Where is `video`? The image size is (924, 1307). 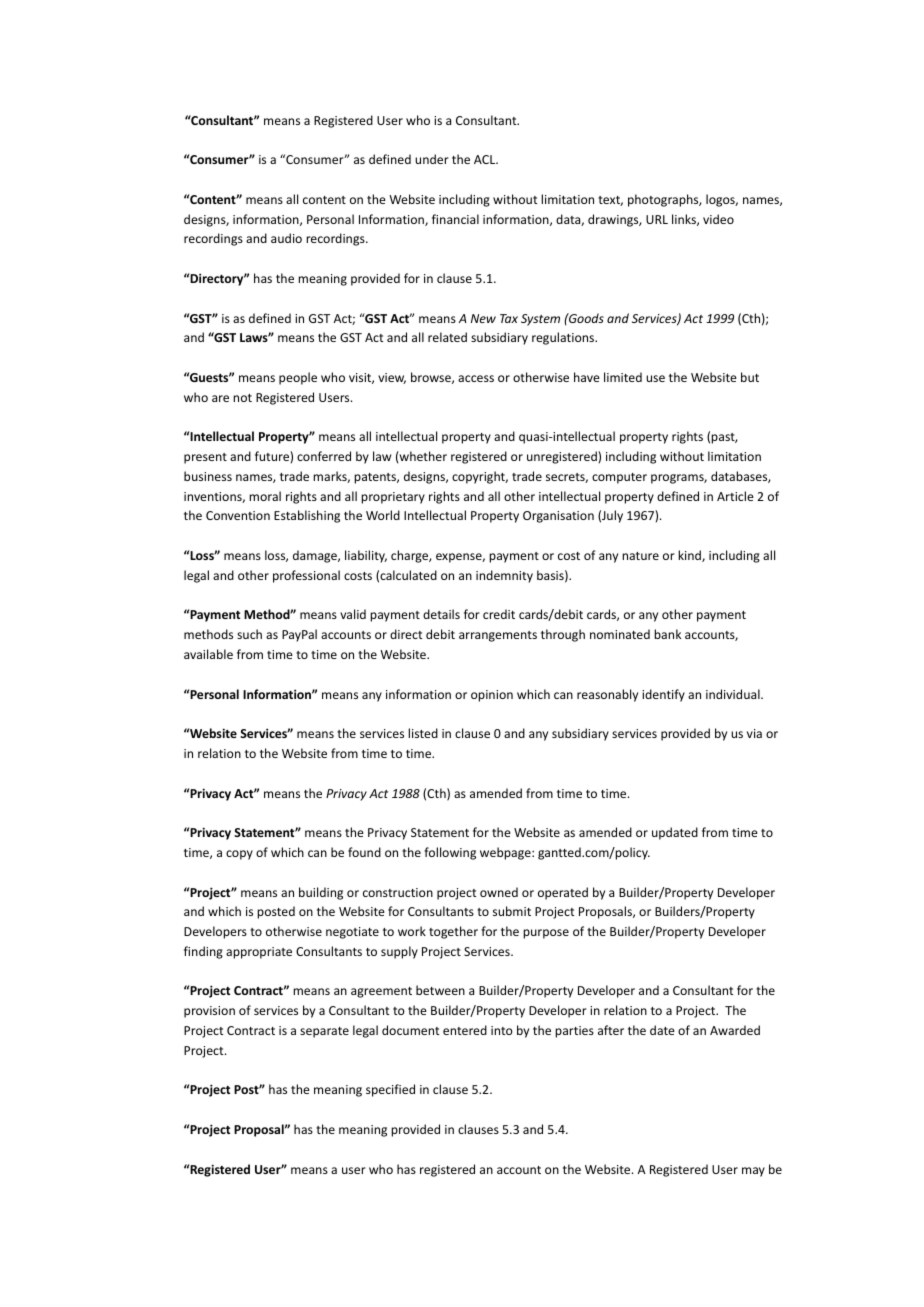
video is located at coordinates (718, 219).
